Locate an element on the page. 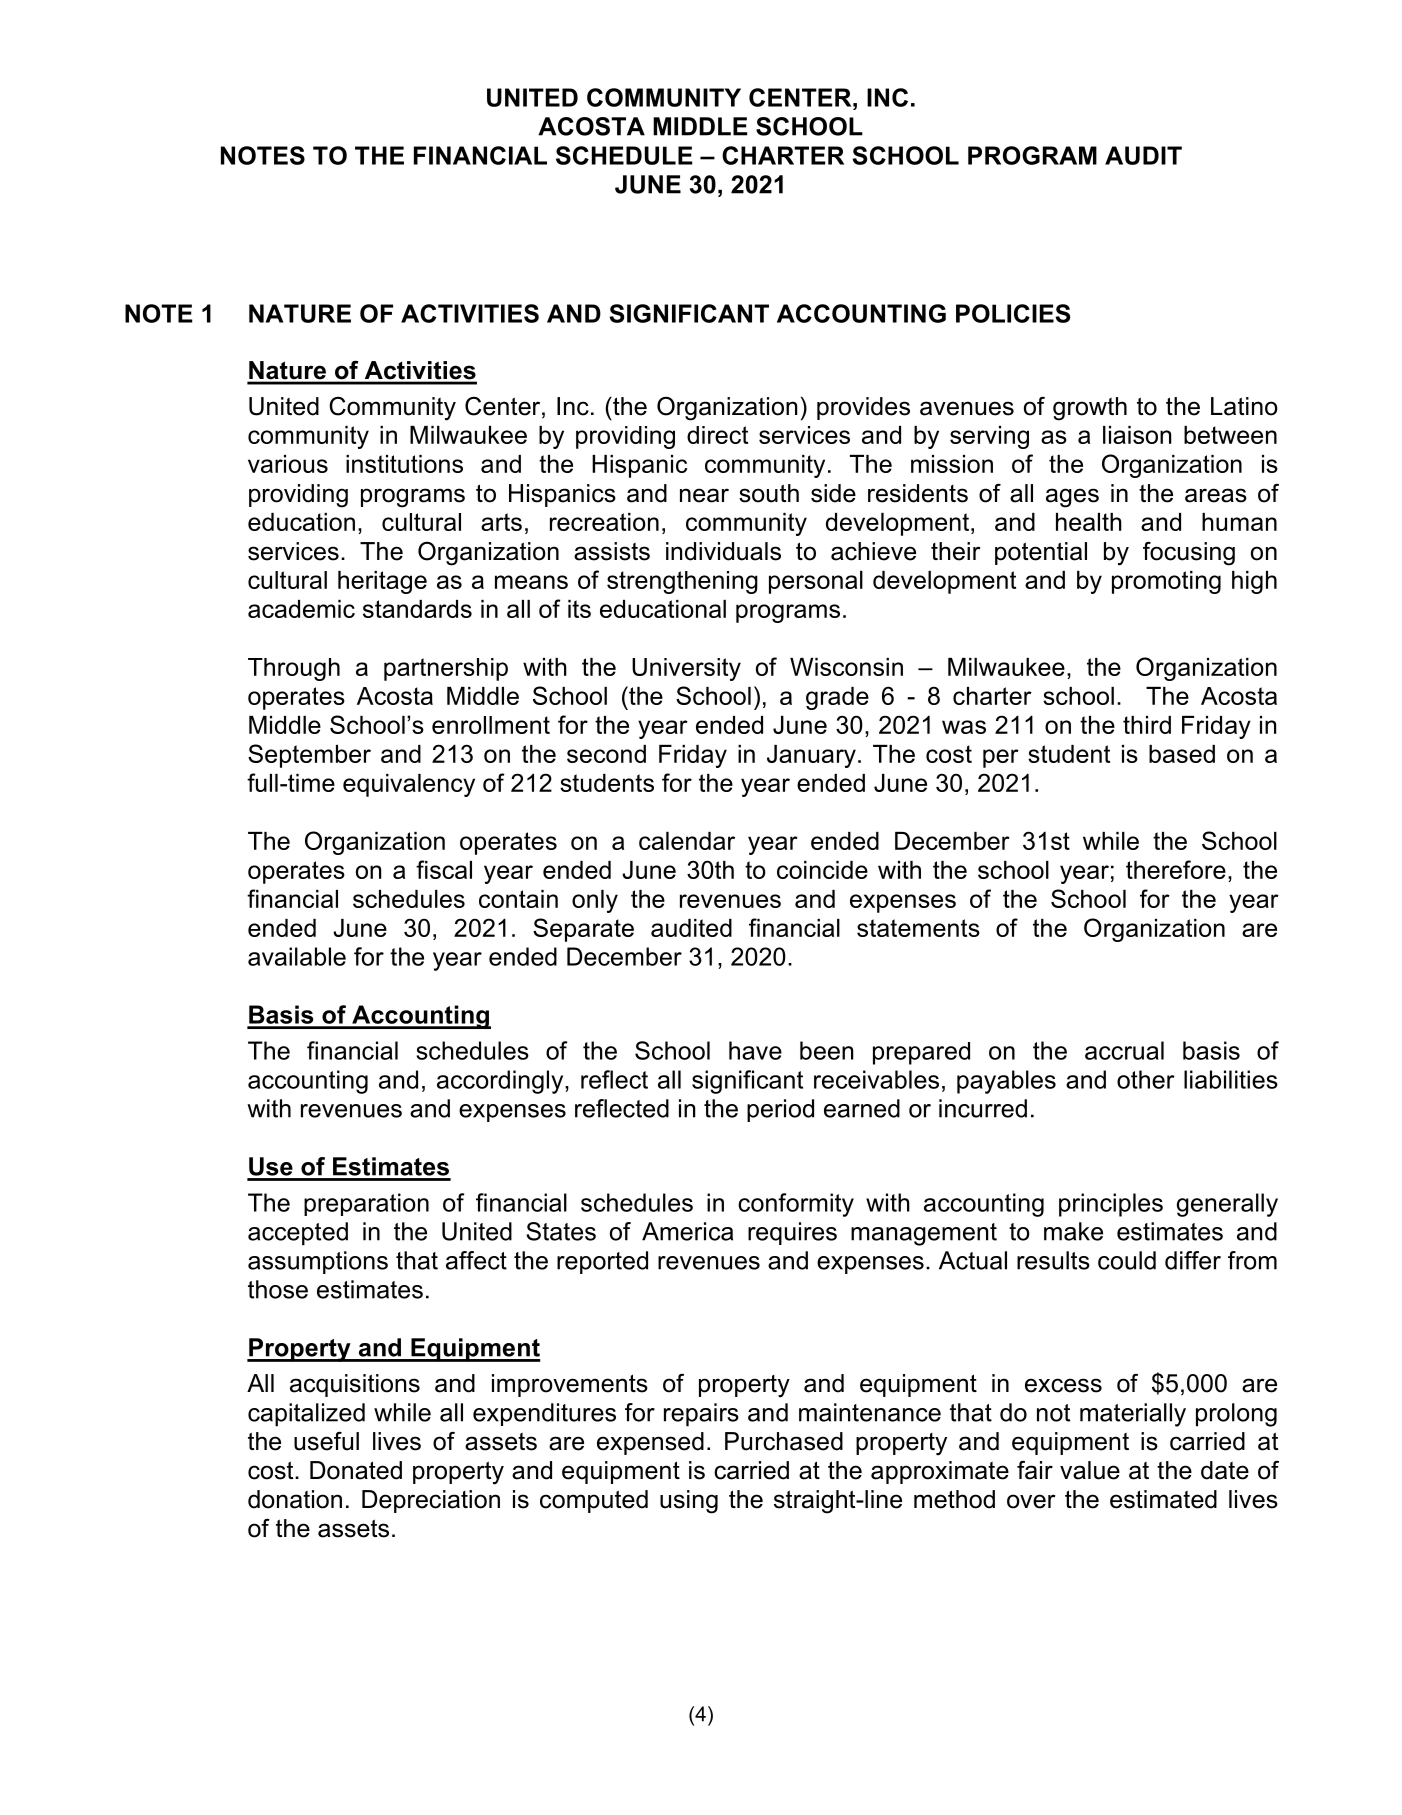  heritage is located at coordinates (382, 582).
